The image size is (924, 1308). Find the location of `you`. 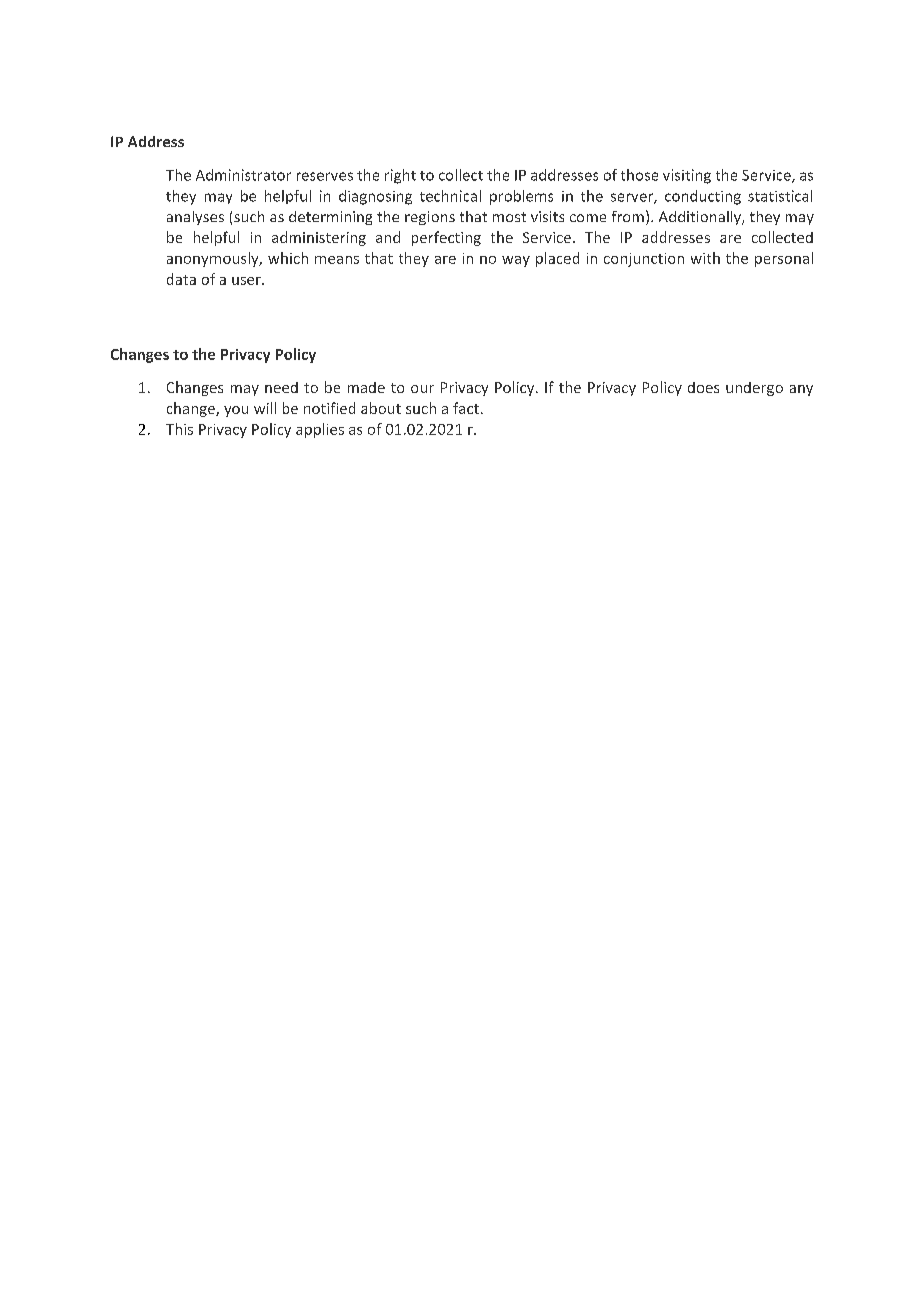

you is located at coordinates (236, 411).
